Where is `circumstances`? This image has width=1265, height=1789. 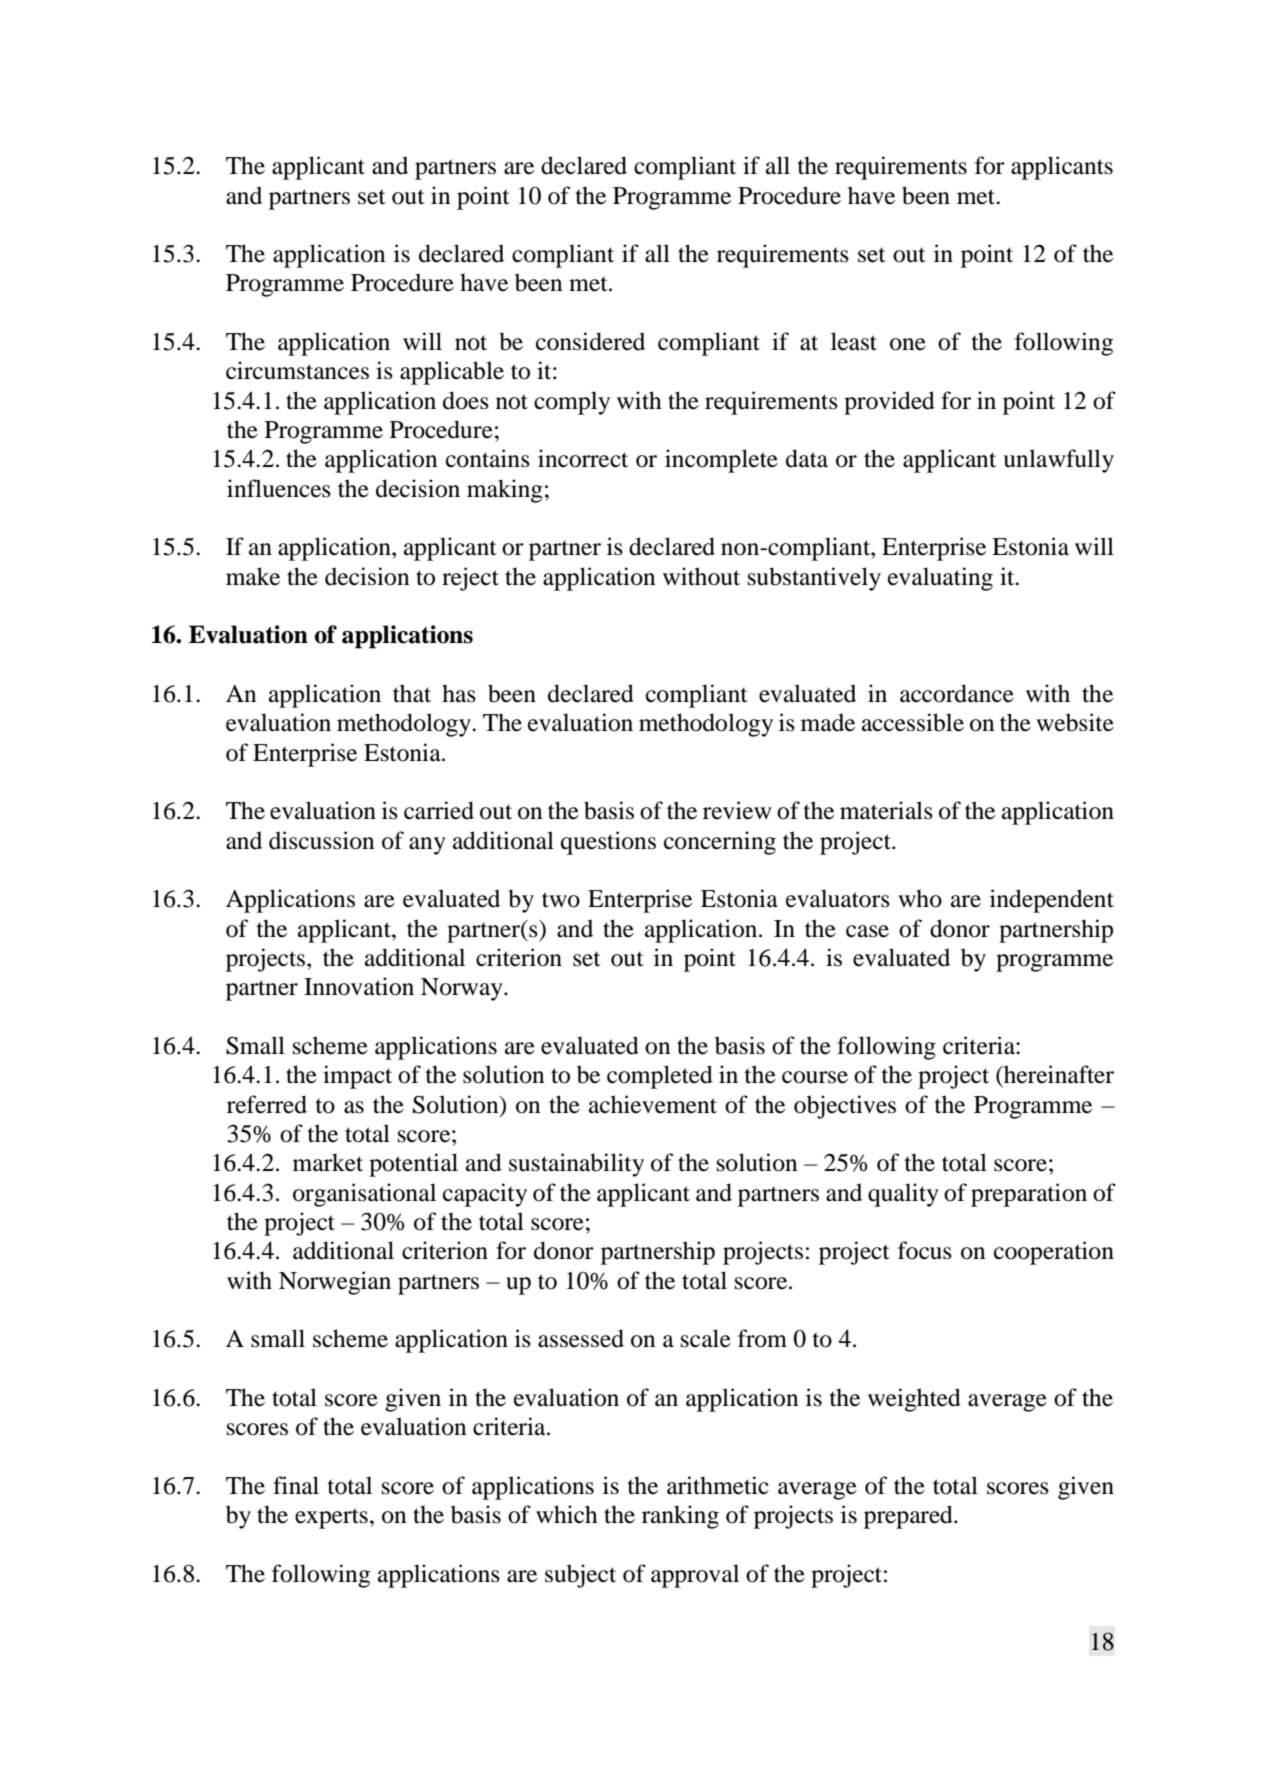 circumstances is located at coordinates (297, 370).
